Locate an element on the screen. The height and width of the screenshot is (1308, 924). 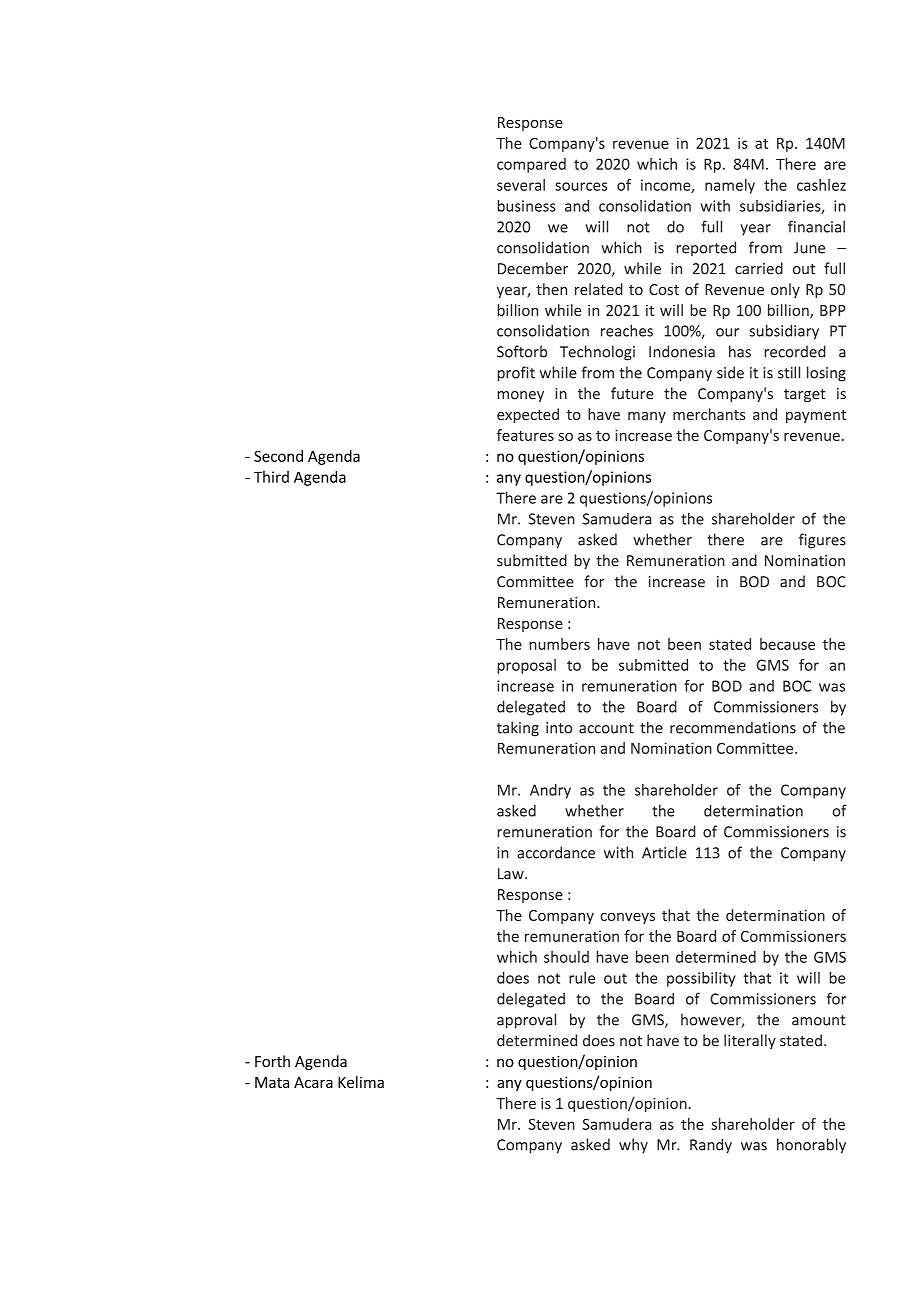
namely is located at coordinates (730, 186).
